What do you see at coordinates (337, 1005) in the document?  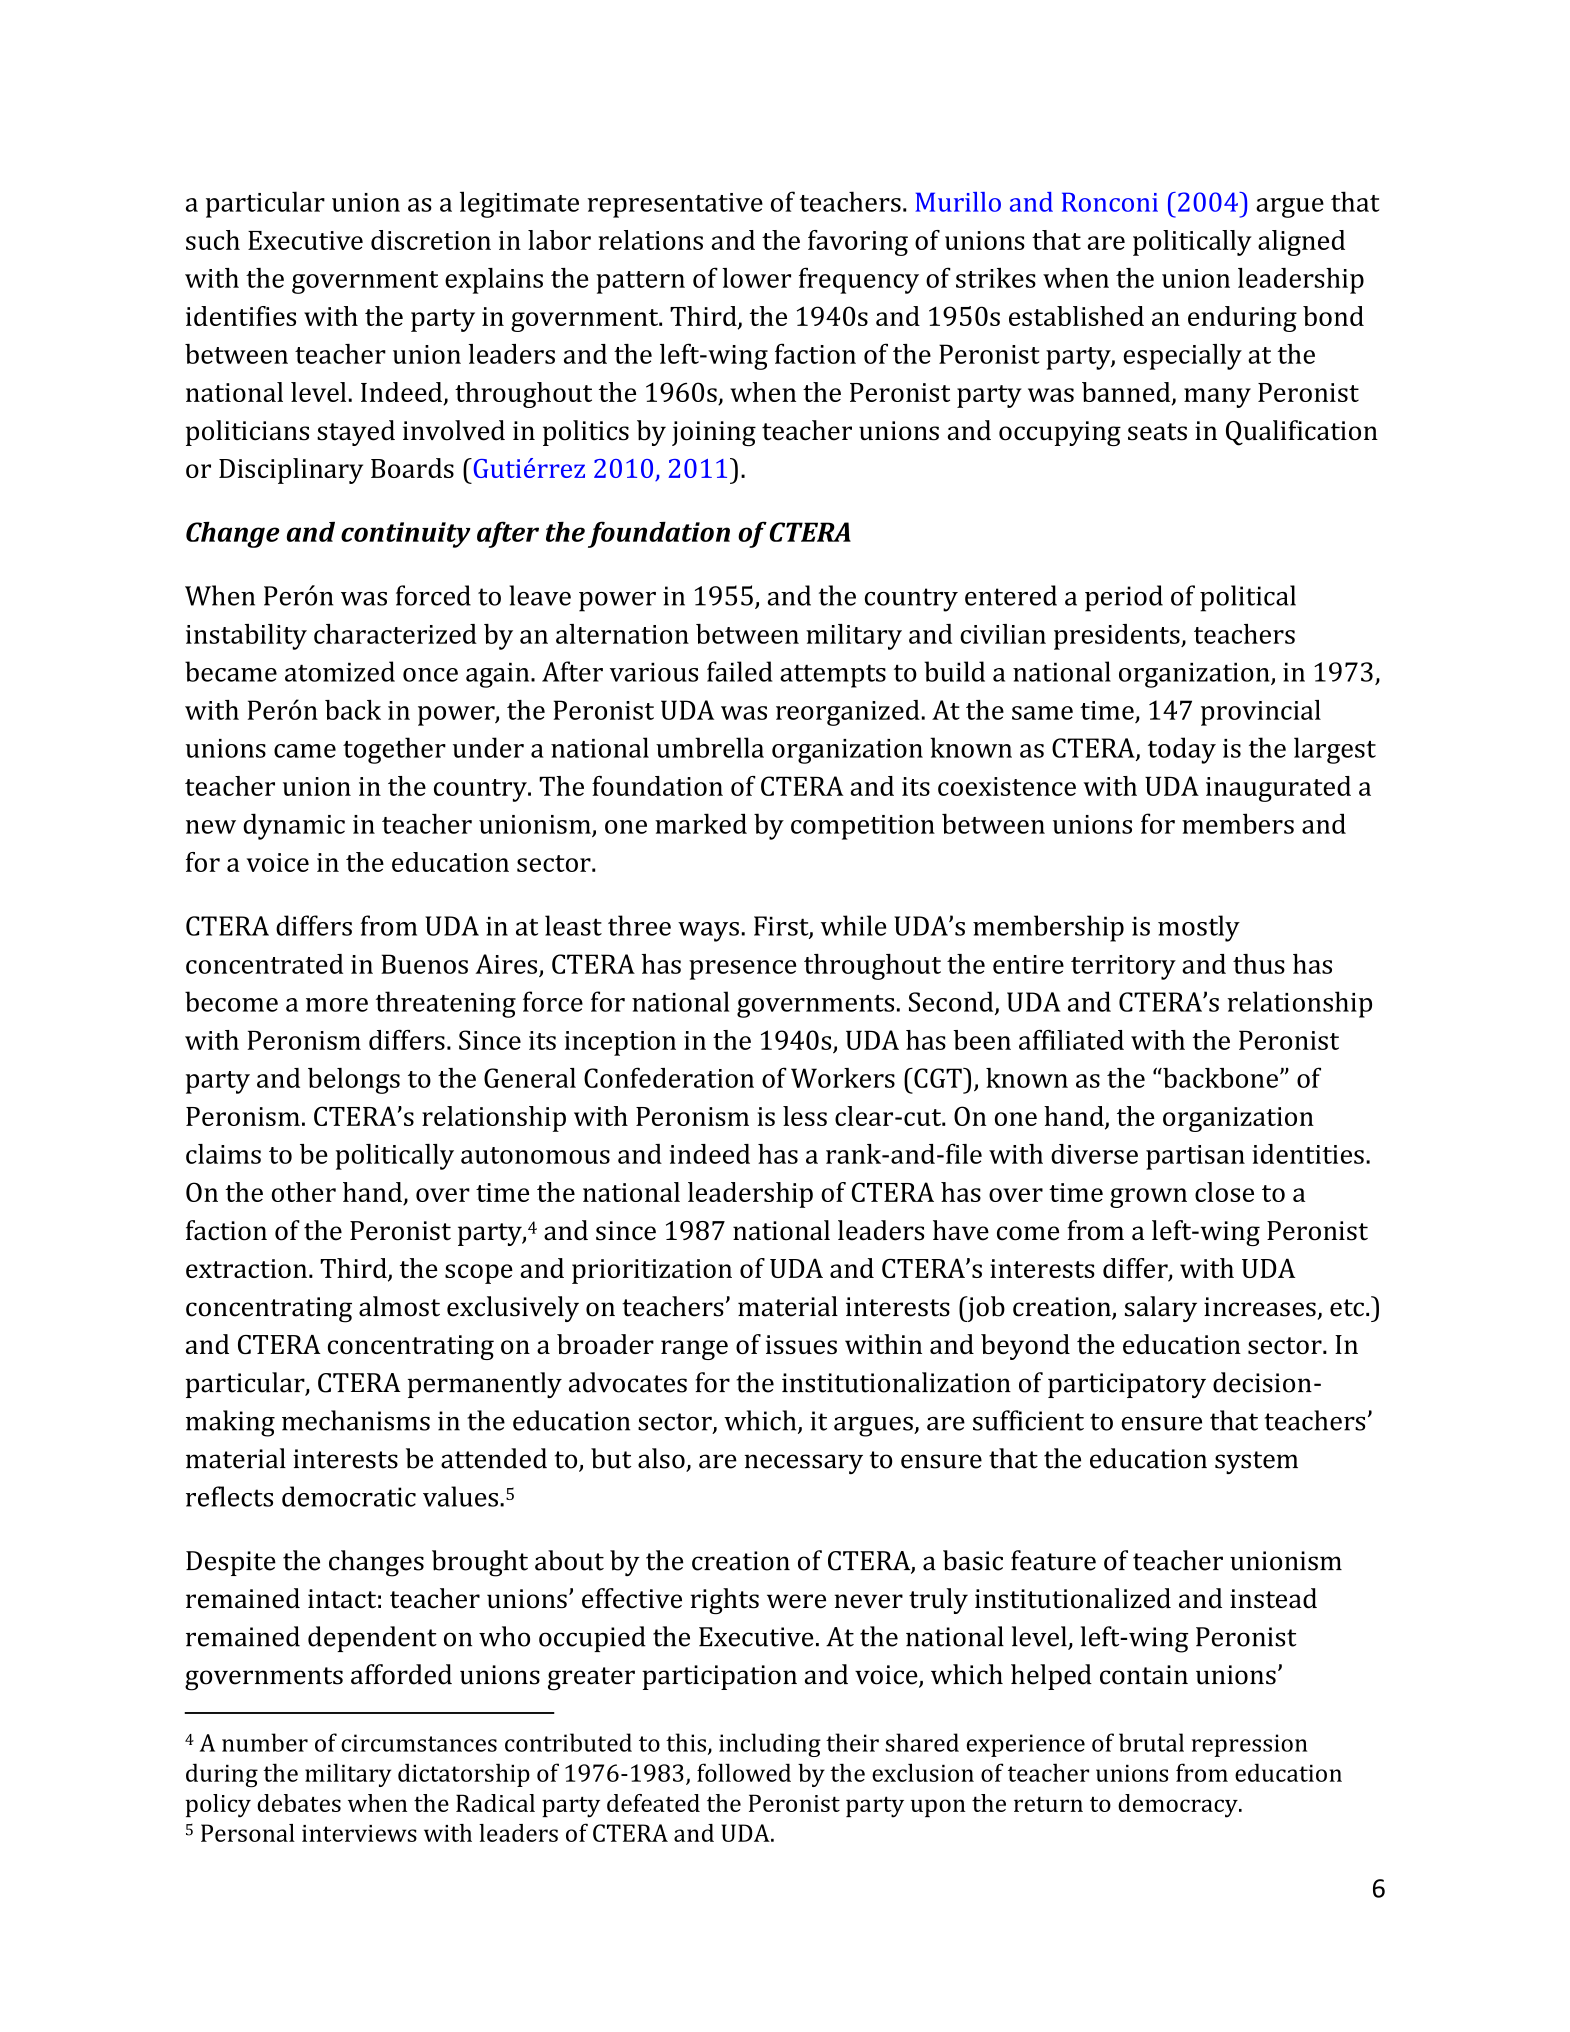 I see `more` at bounding box center [337, 1005].
